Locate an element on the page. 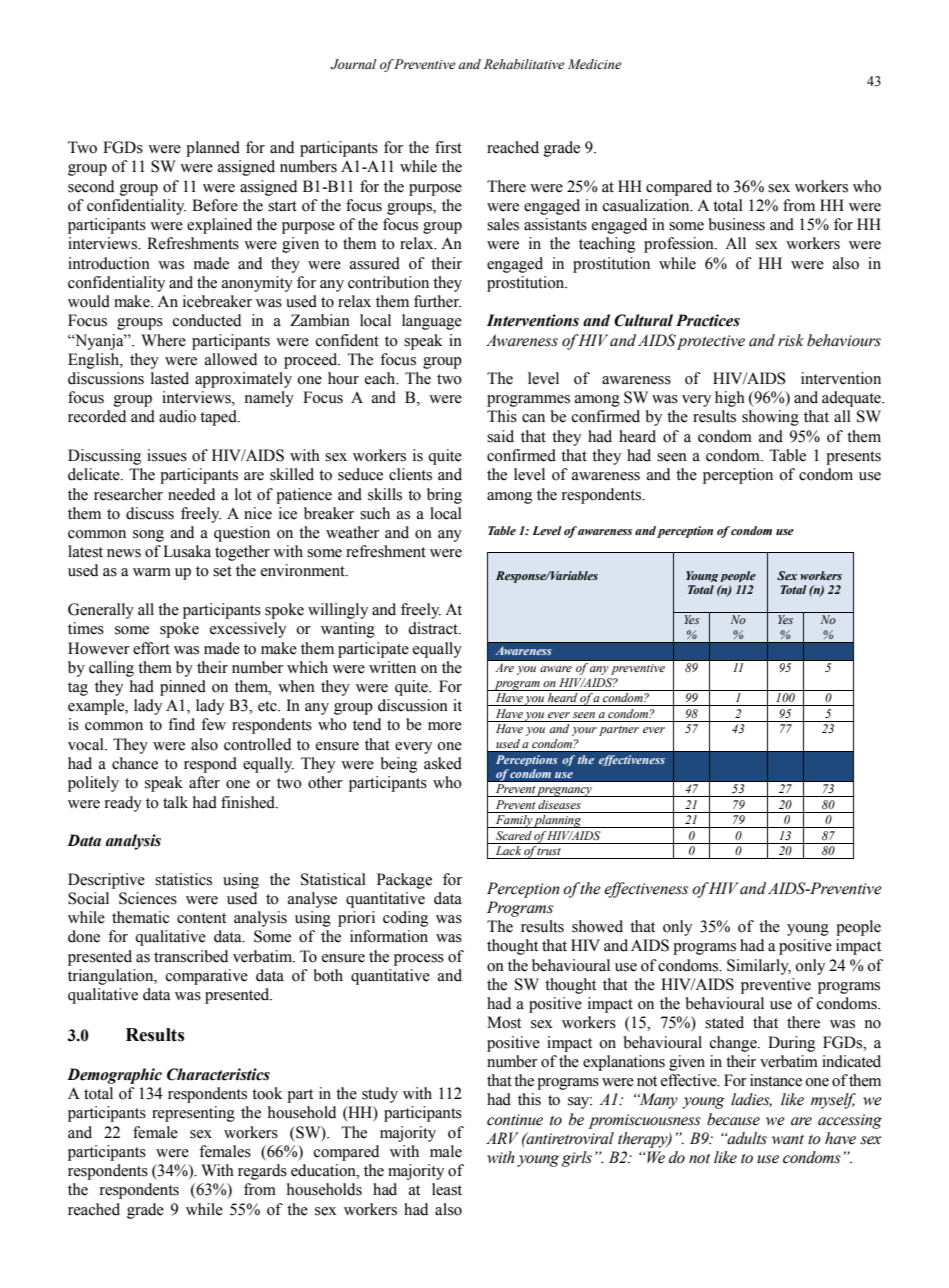 The width and height of the document is (949, 1288). Medicine is located at coordinates (595, 64).
